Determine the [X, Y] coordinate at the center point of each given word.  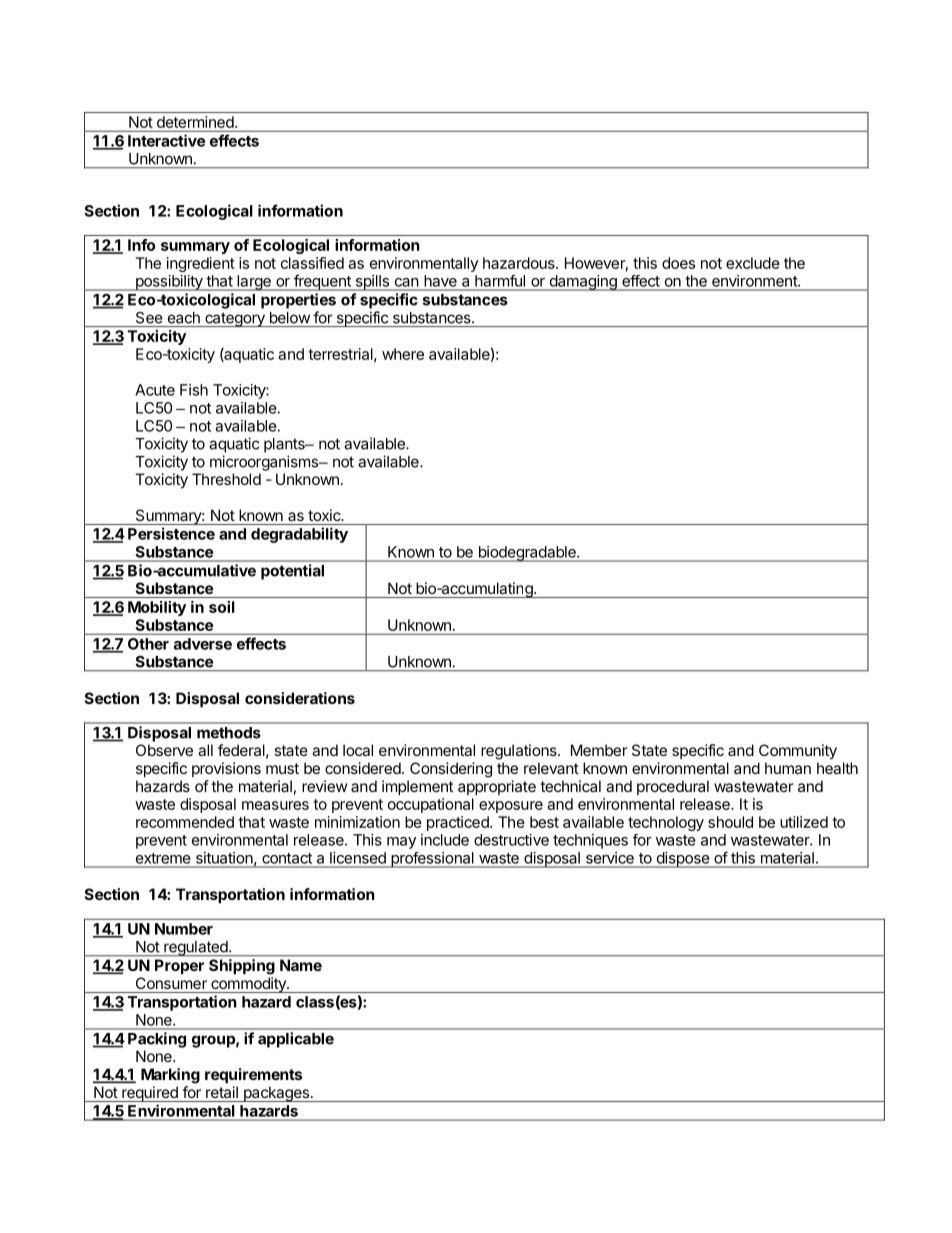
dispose [682, 860]
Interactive [166, 140]
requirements [253, 1075]
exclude [753, 263]
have [441, 281]
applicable [296, 1040]
